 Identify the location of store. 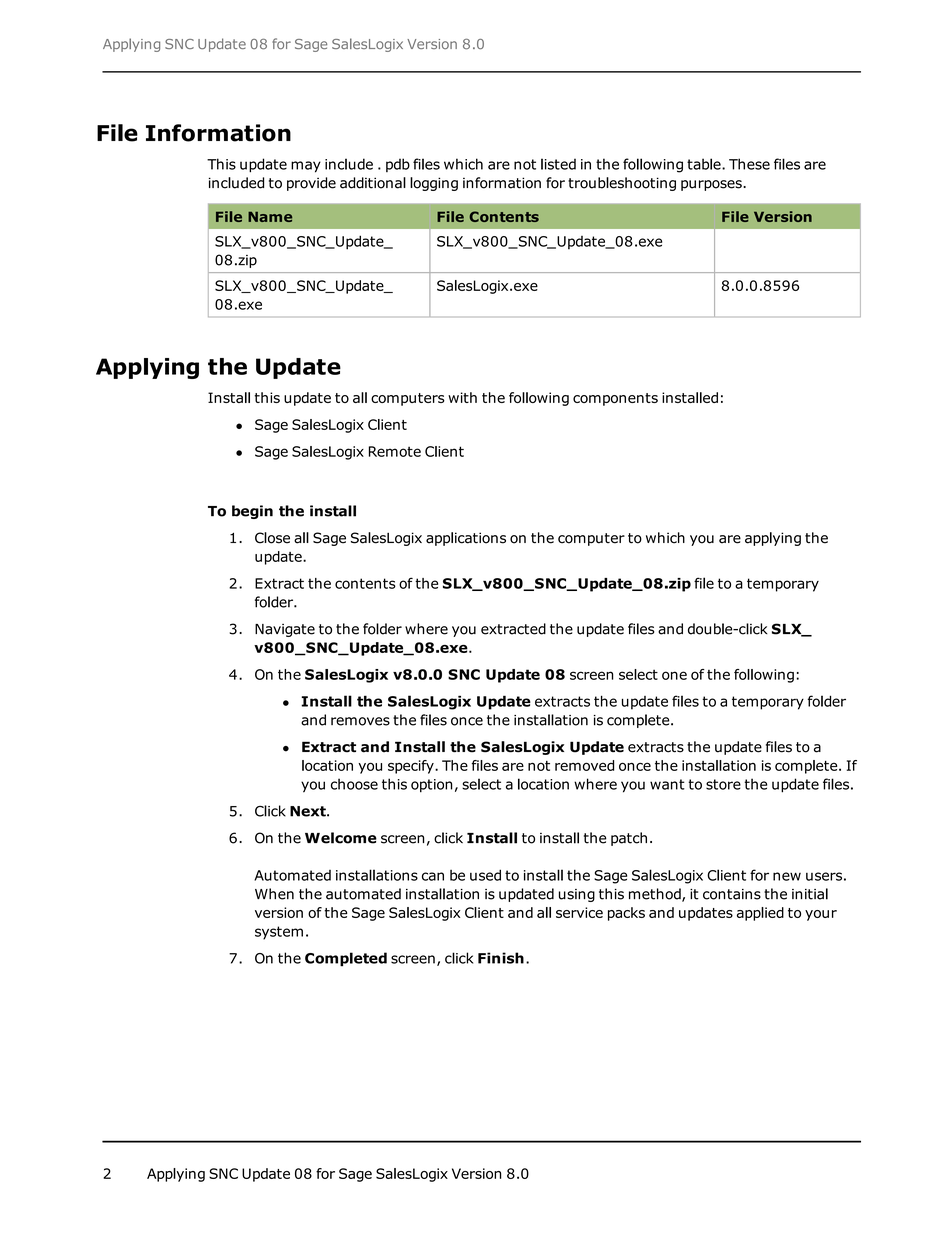
(723, 784).
